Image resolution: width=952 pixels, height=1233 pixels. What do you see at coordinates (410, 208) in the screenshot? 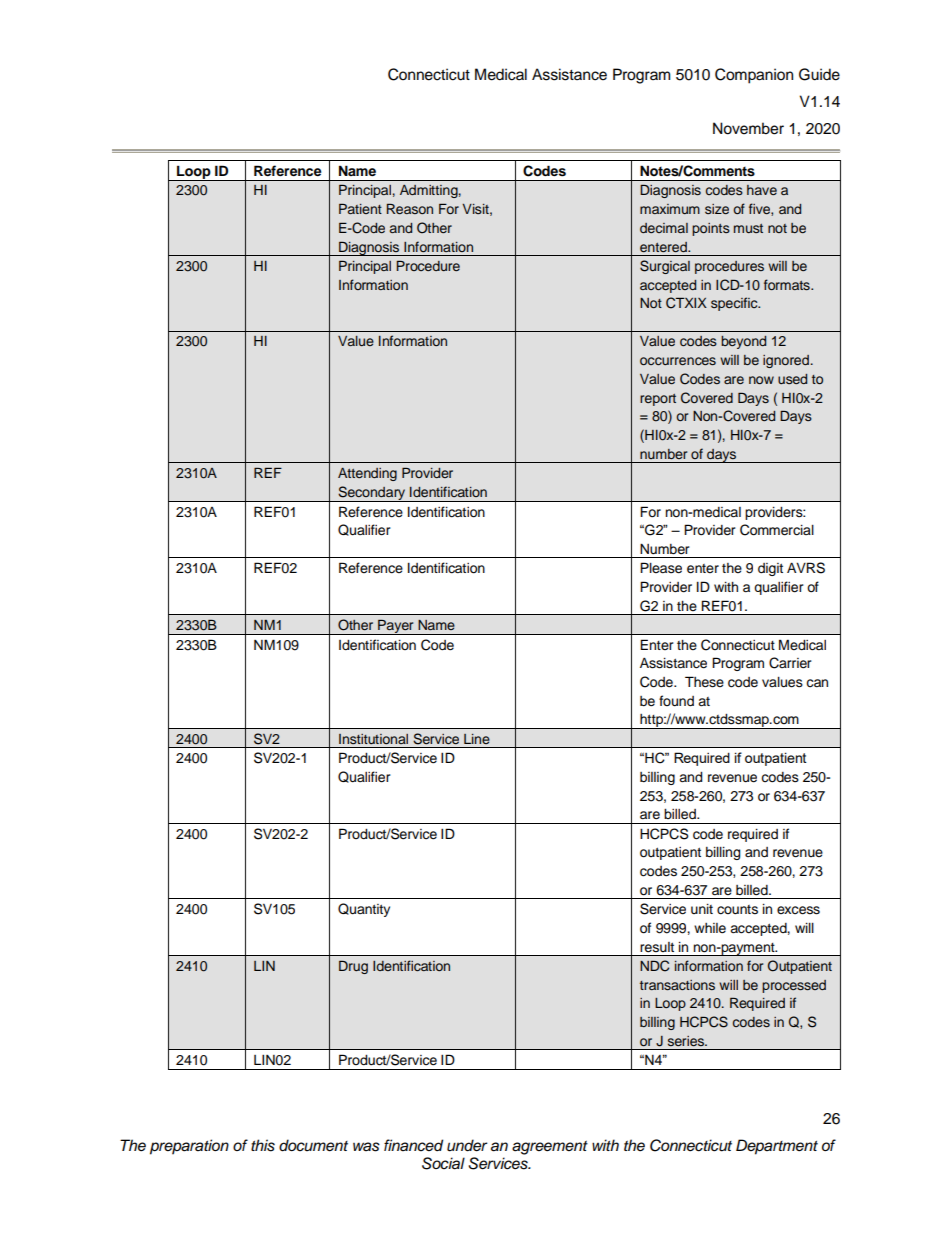
I see `Reason` at bounding box center [410, 208].
